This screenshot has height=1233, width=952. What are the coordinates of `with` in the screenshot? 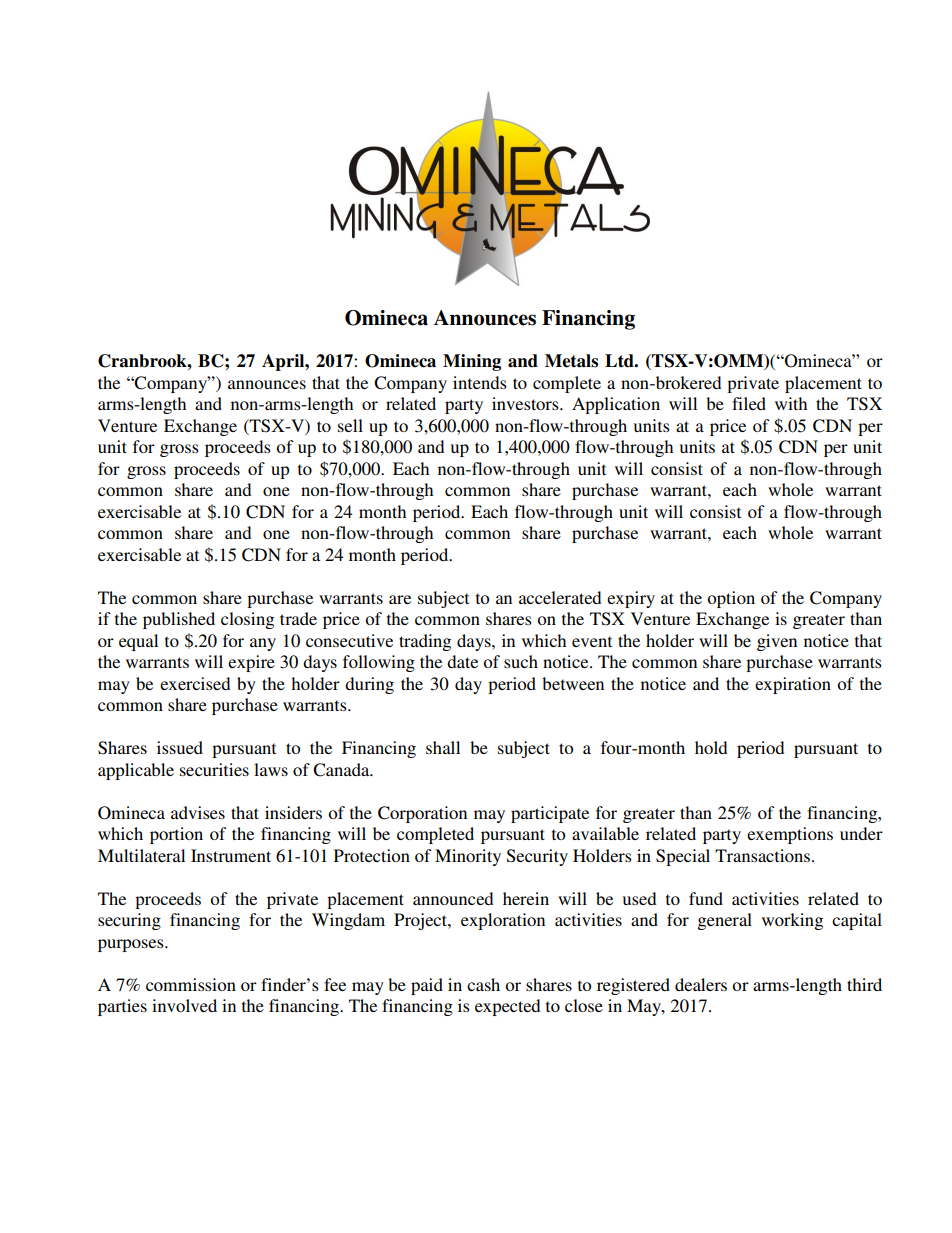 It's located at (791, 403).
